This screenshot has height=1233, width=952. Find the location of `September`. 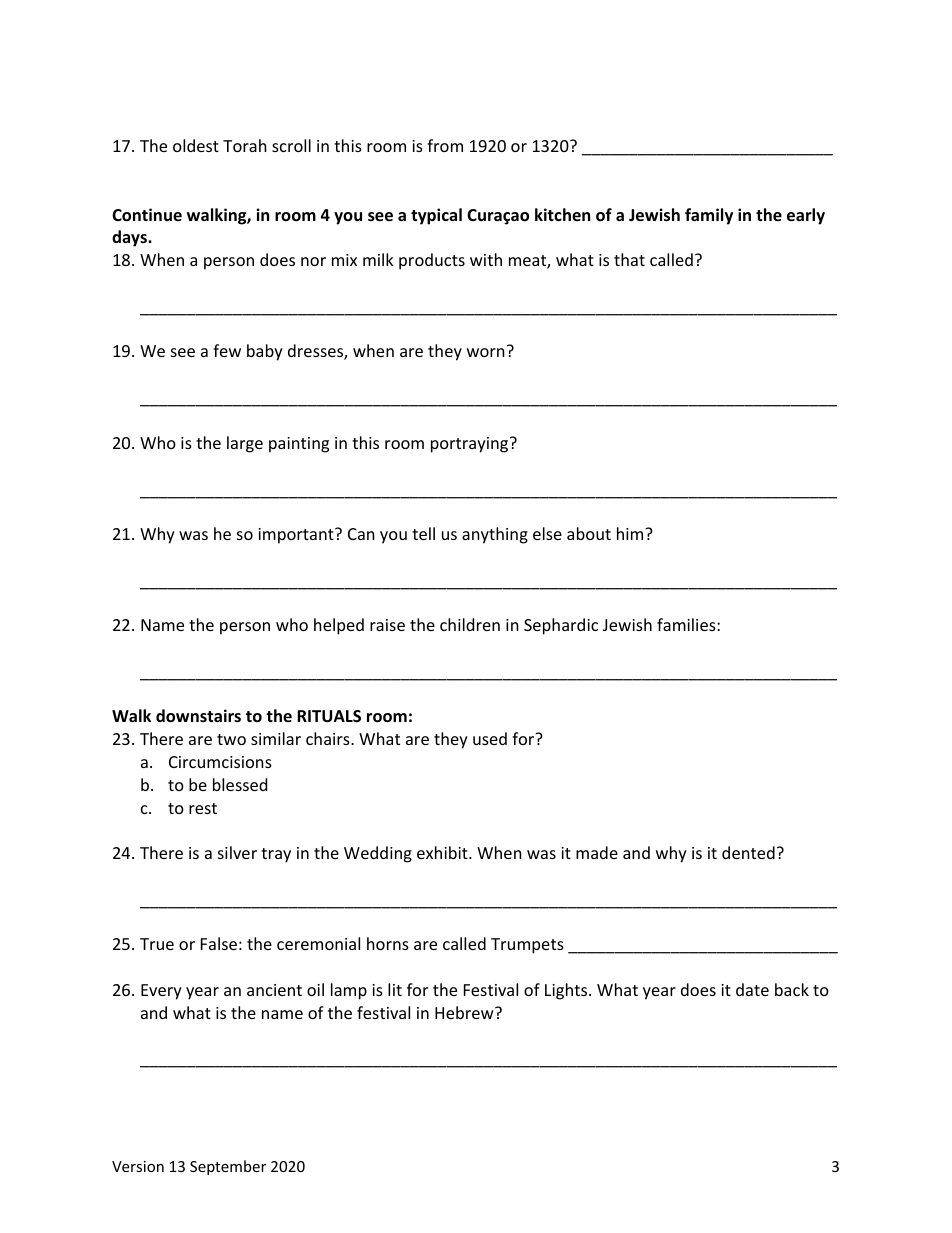

September is located at coordinates (228, 1167).
